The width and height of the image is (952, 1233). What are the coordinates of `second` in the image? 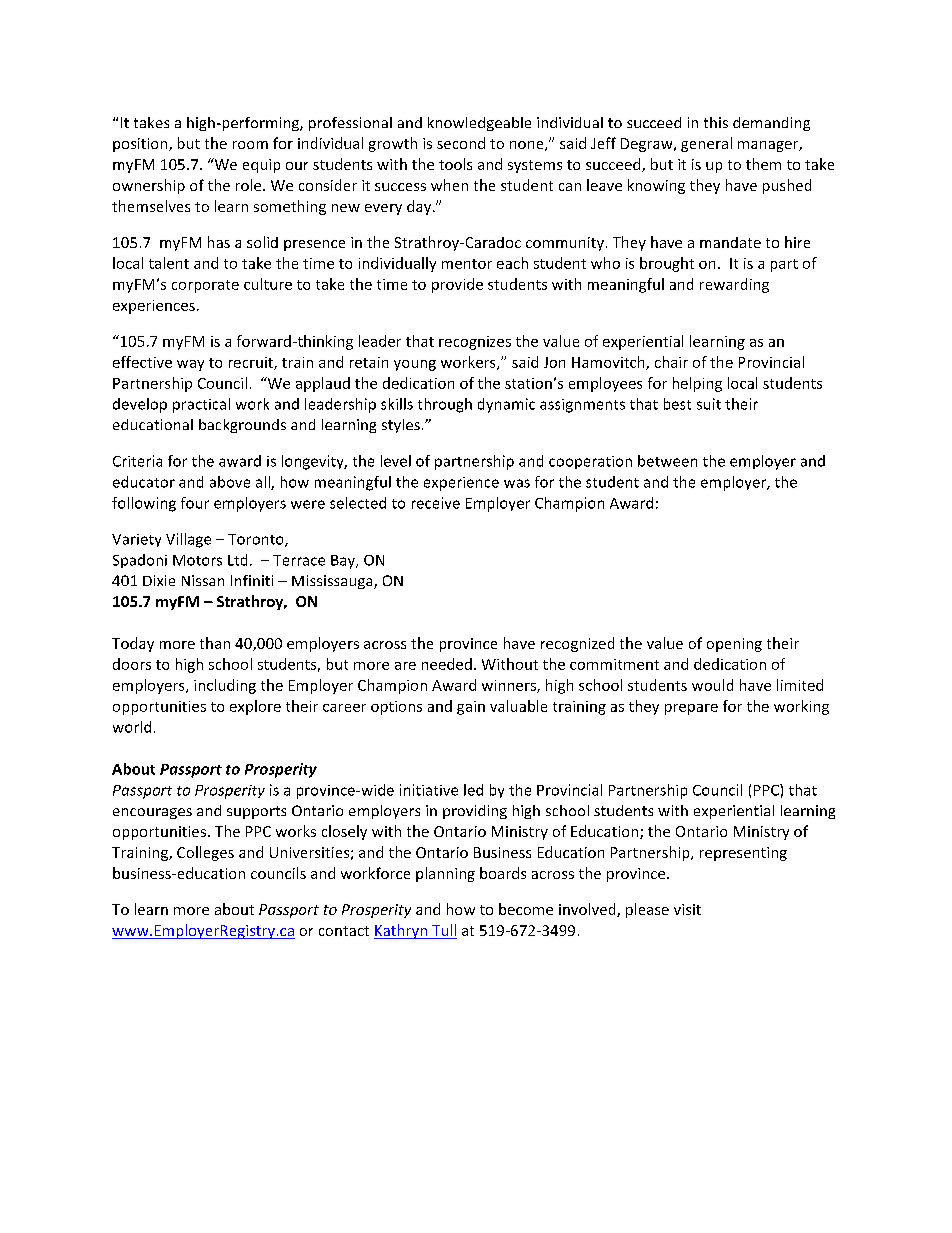 It's located at (461, 143).
